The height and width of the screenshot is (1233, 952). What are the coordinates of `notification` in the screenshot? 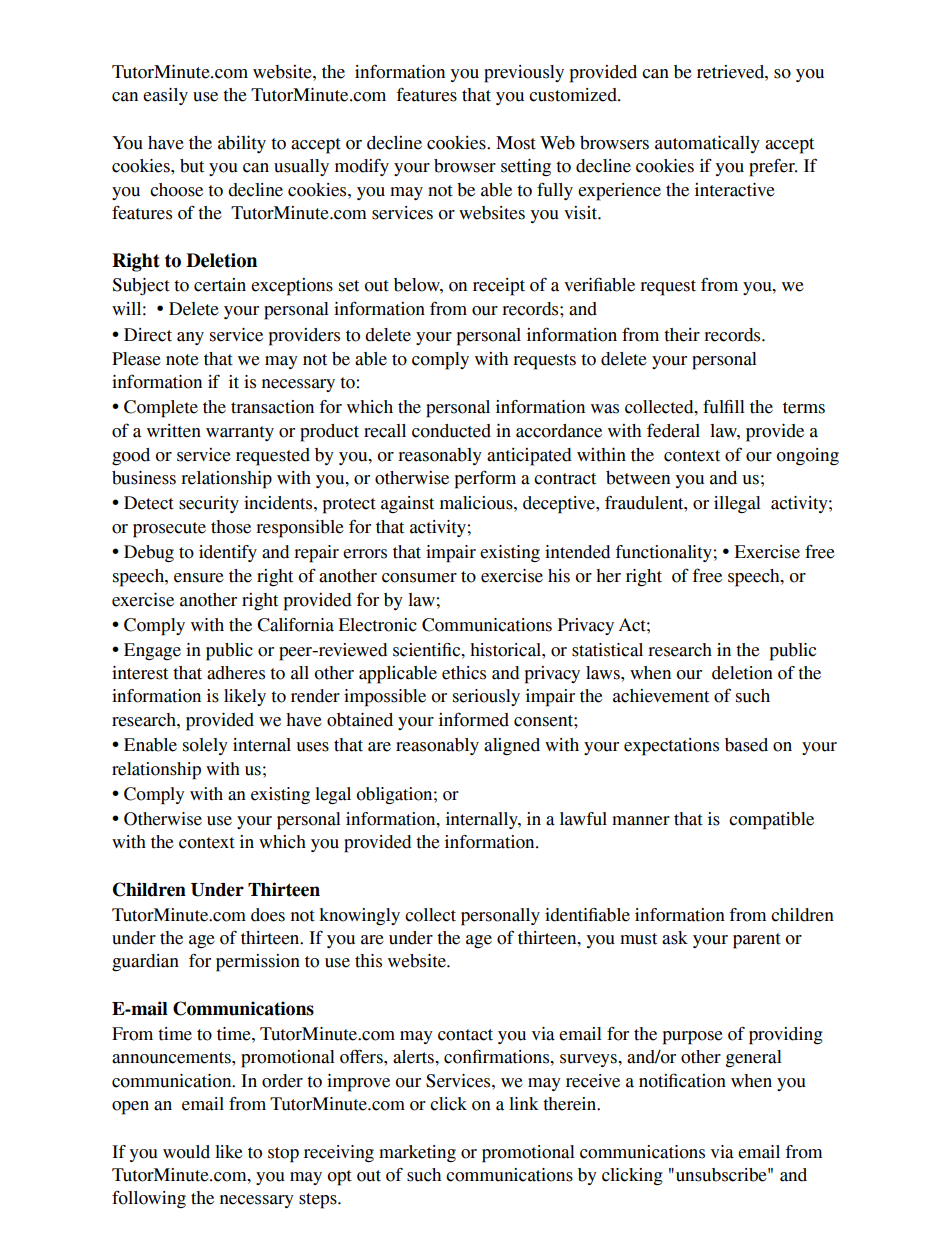 It's located at (682, 1080).
